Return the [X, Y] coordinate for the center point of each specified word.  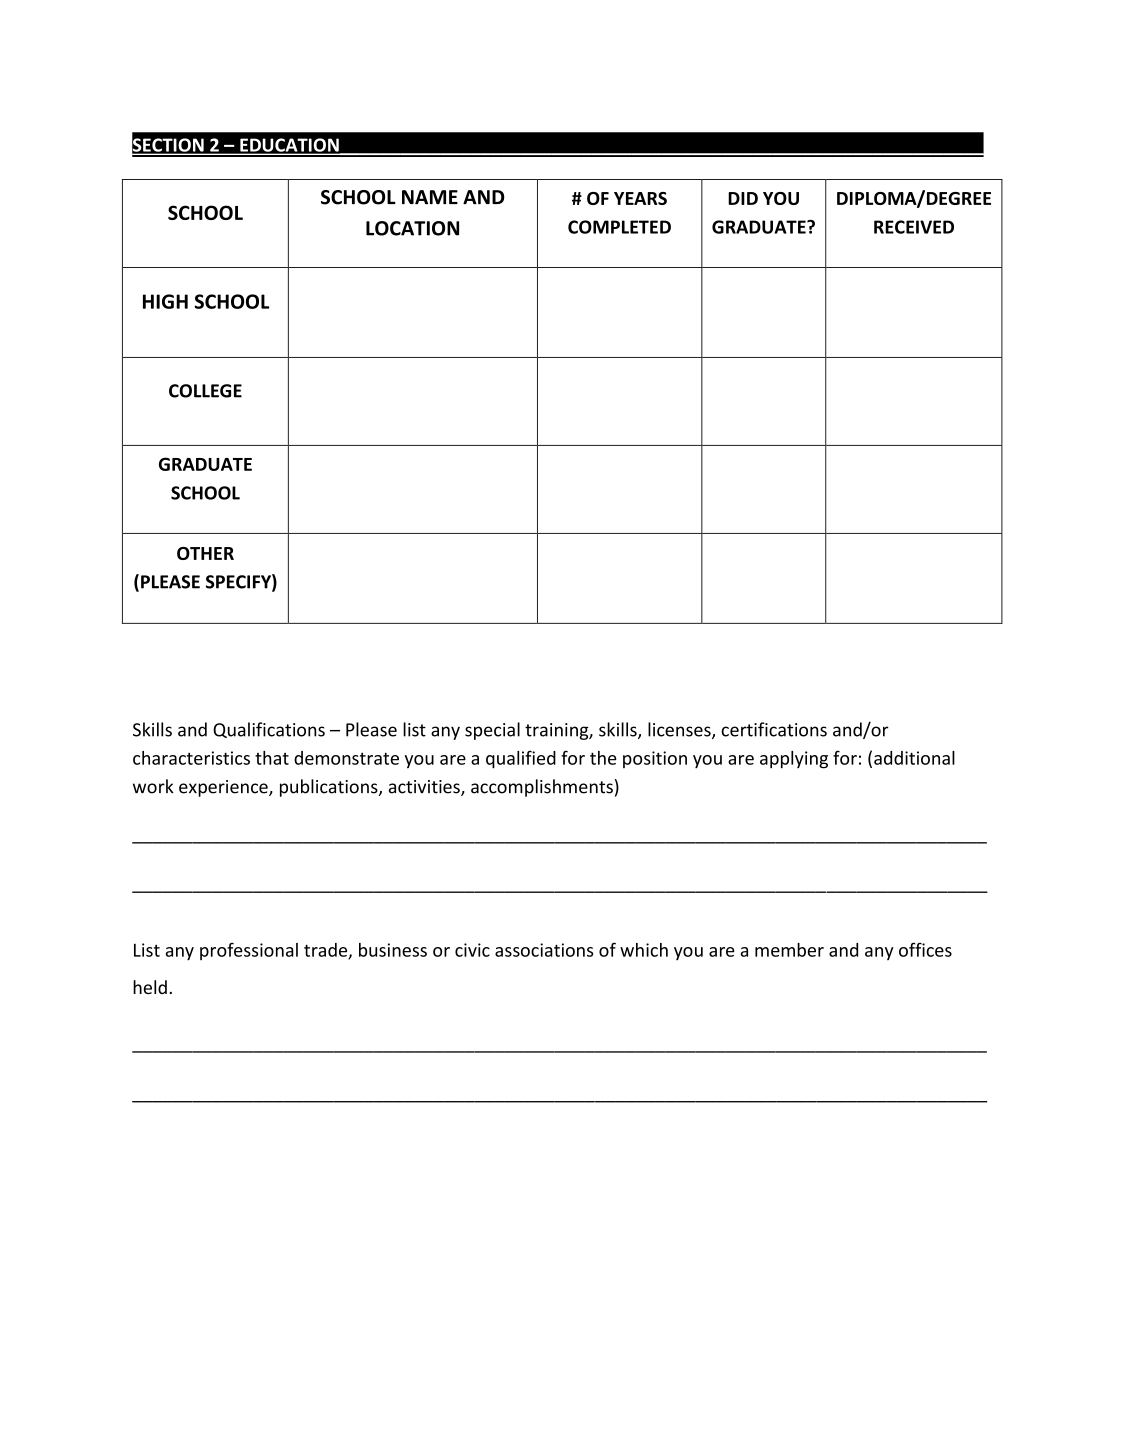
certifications [774, 729]
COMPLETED [619, 227]
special [492, 731]
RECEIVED [914, 227]
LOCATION [412, 228]
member [789, 950]
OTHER [205, 553]
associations [544, 950]
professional [249, 951]
